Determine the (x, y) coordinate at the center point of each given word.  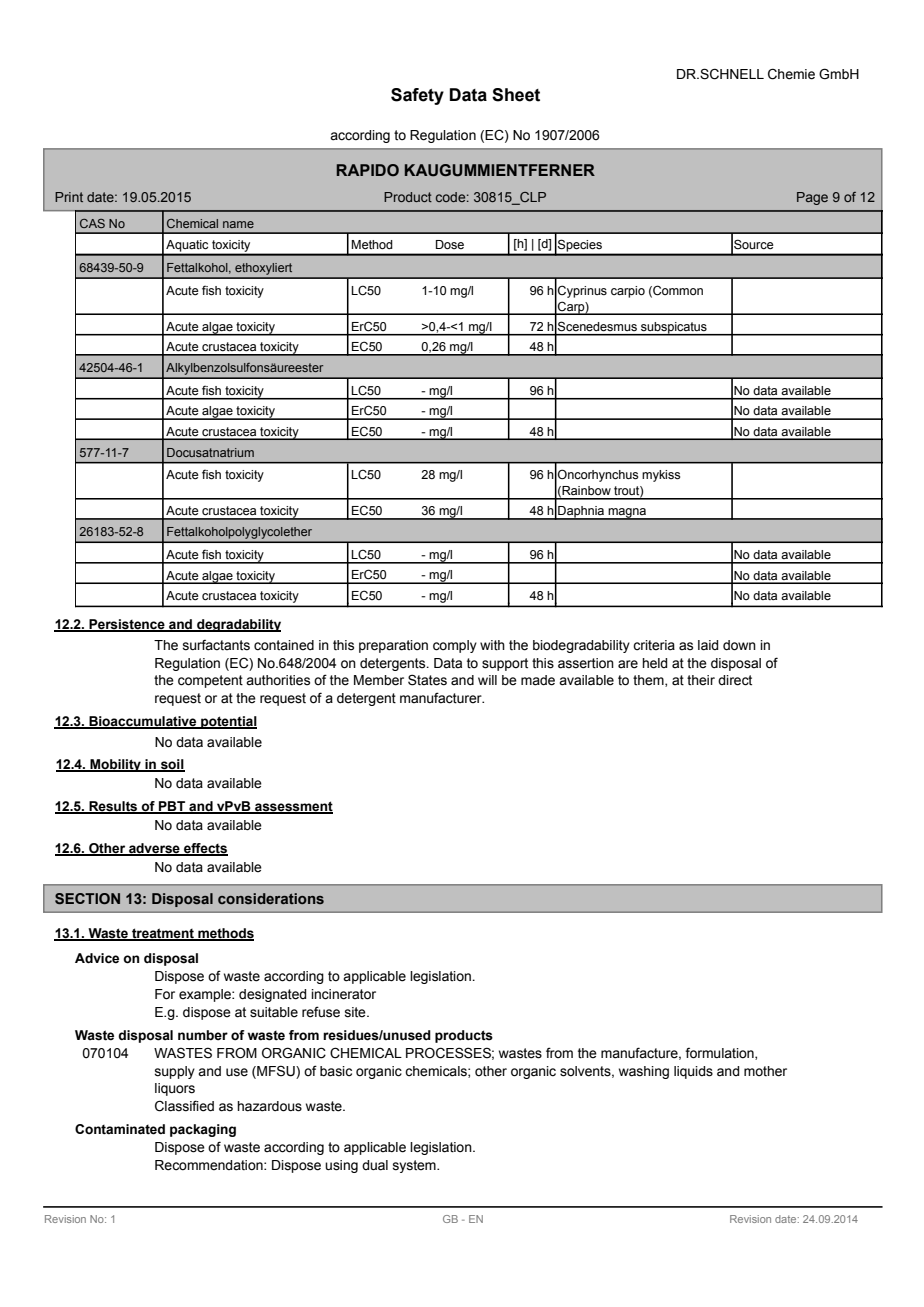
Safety (417, 96)
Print (69, 197)
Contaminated (120, 1129)
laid (708, 645)
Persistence (127, 625)
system (415, 1166)
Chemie (791, 74)
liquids (693, 1072)
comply (455, 646)
